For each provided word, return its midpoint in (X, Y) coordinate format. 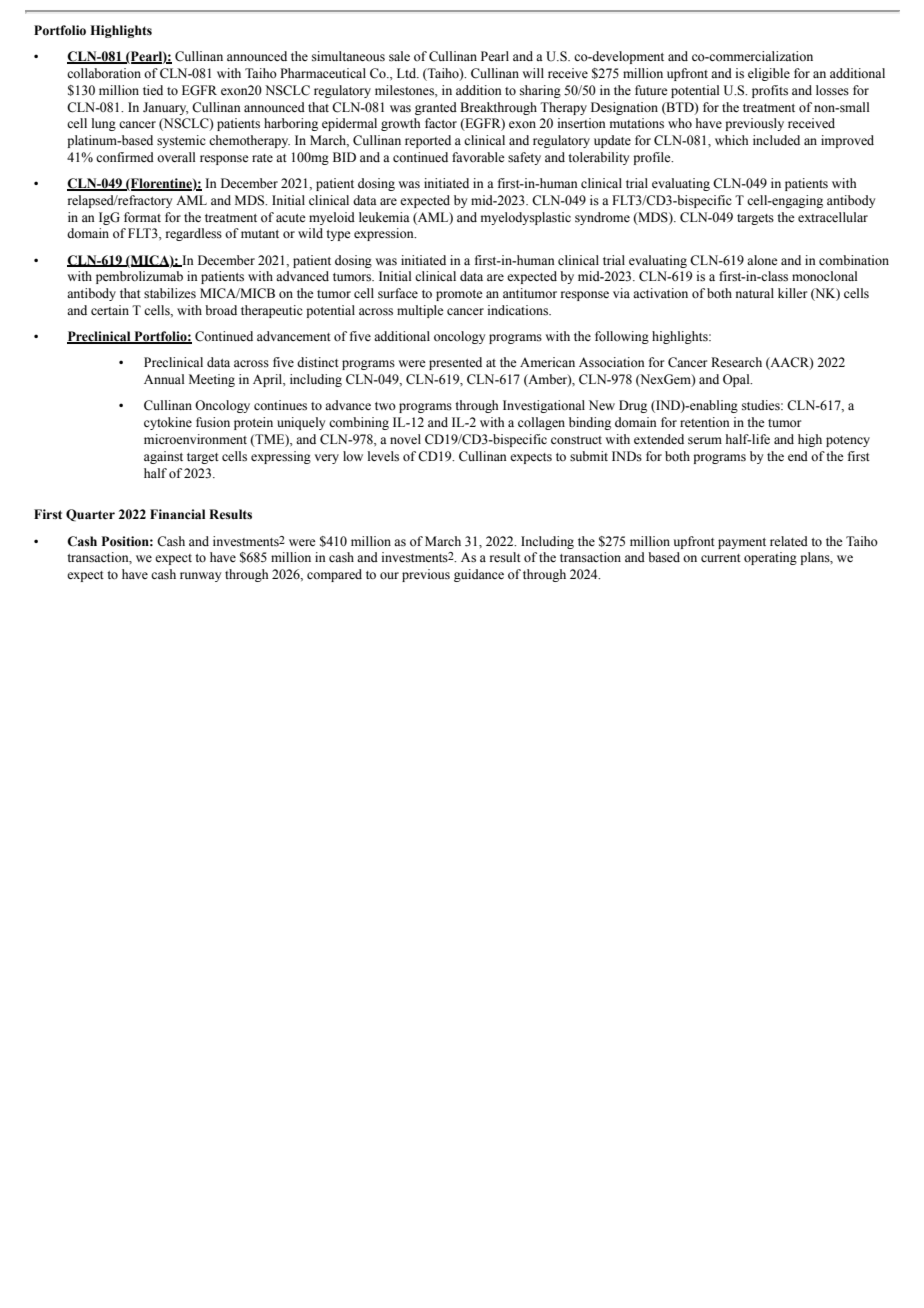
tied (153, 90)
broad (221, 310)
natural (755, 293)
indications (519, 310)
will (533, 73)
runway (200, 577)
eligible (769, 74)
